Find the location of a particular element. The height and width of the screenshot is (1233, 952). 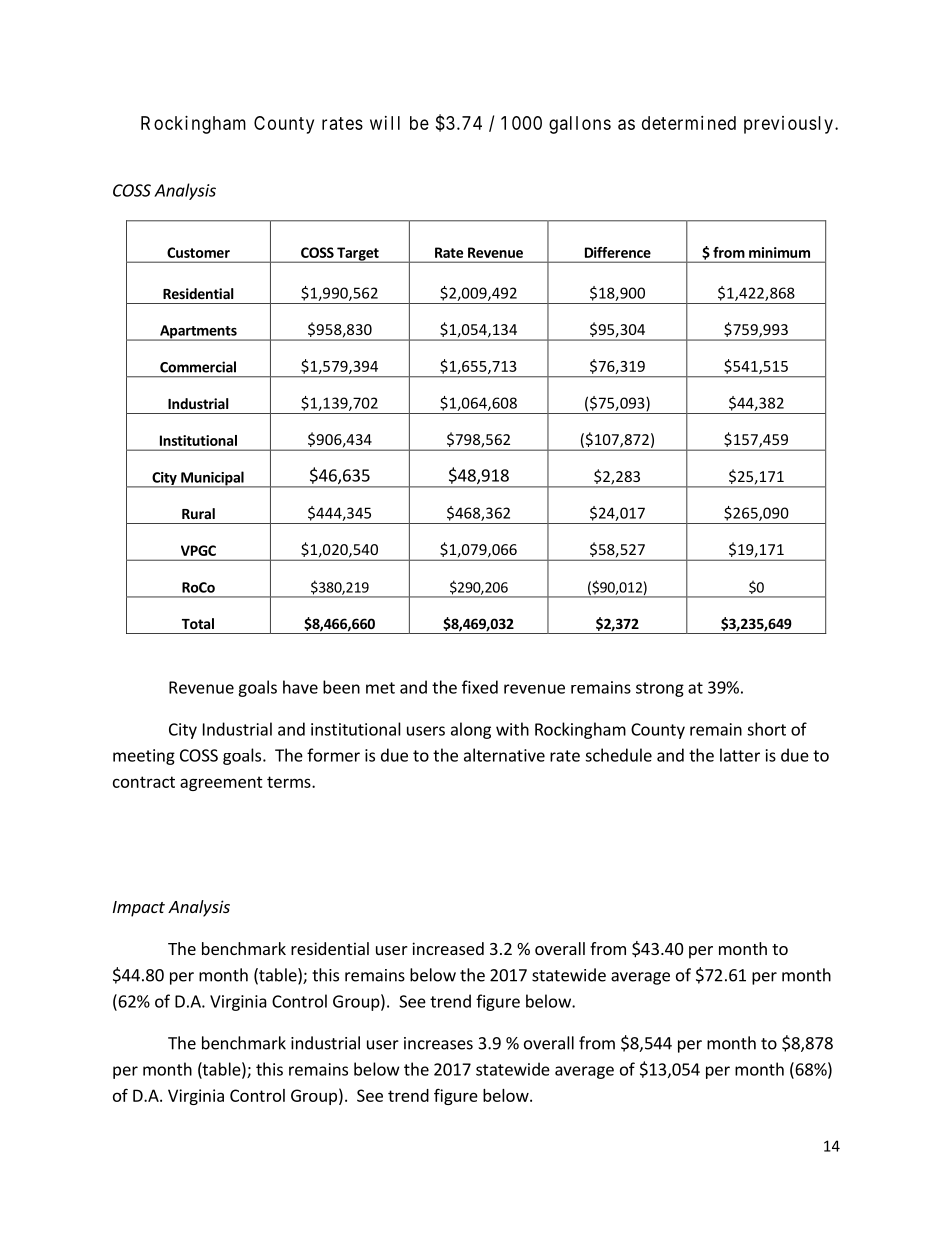

agreement is located at coordinates (221, 783).
